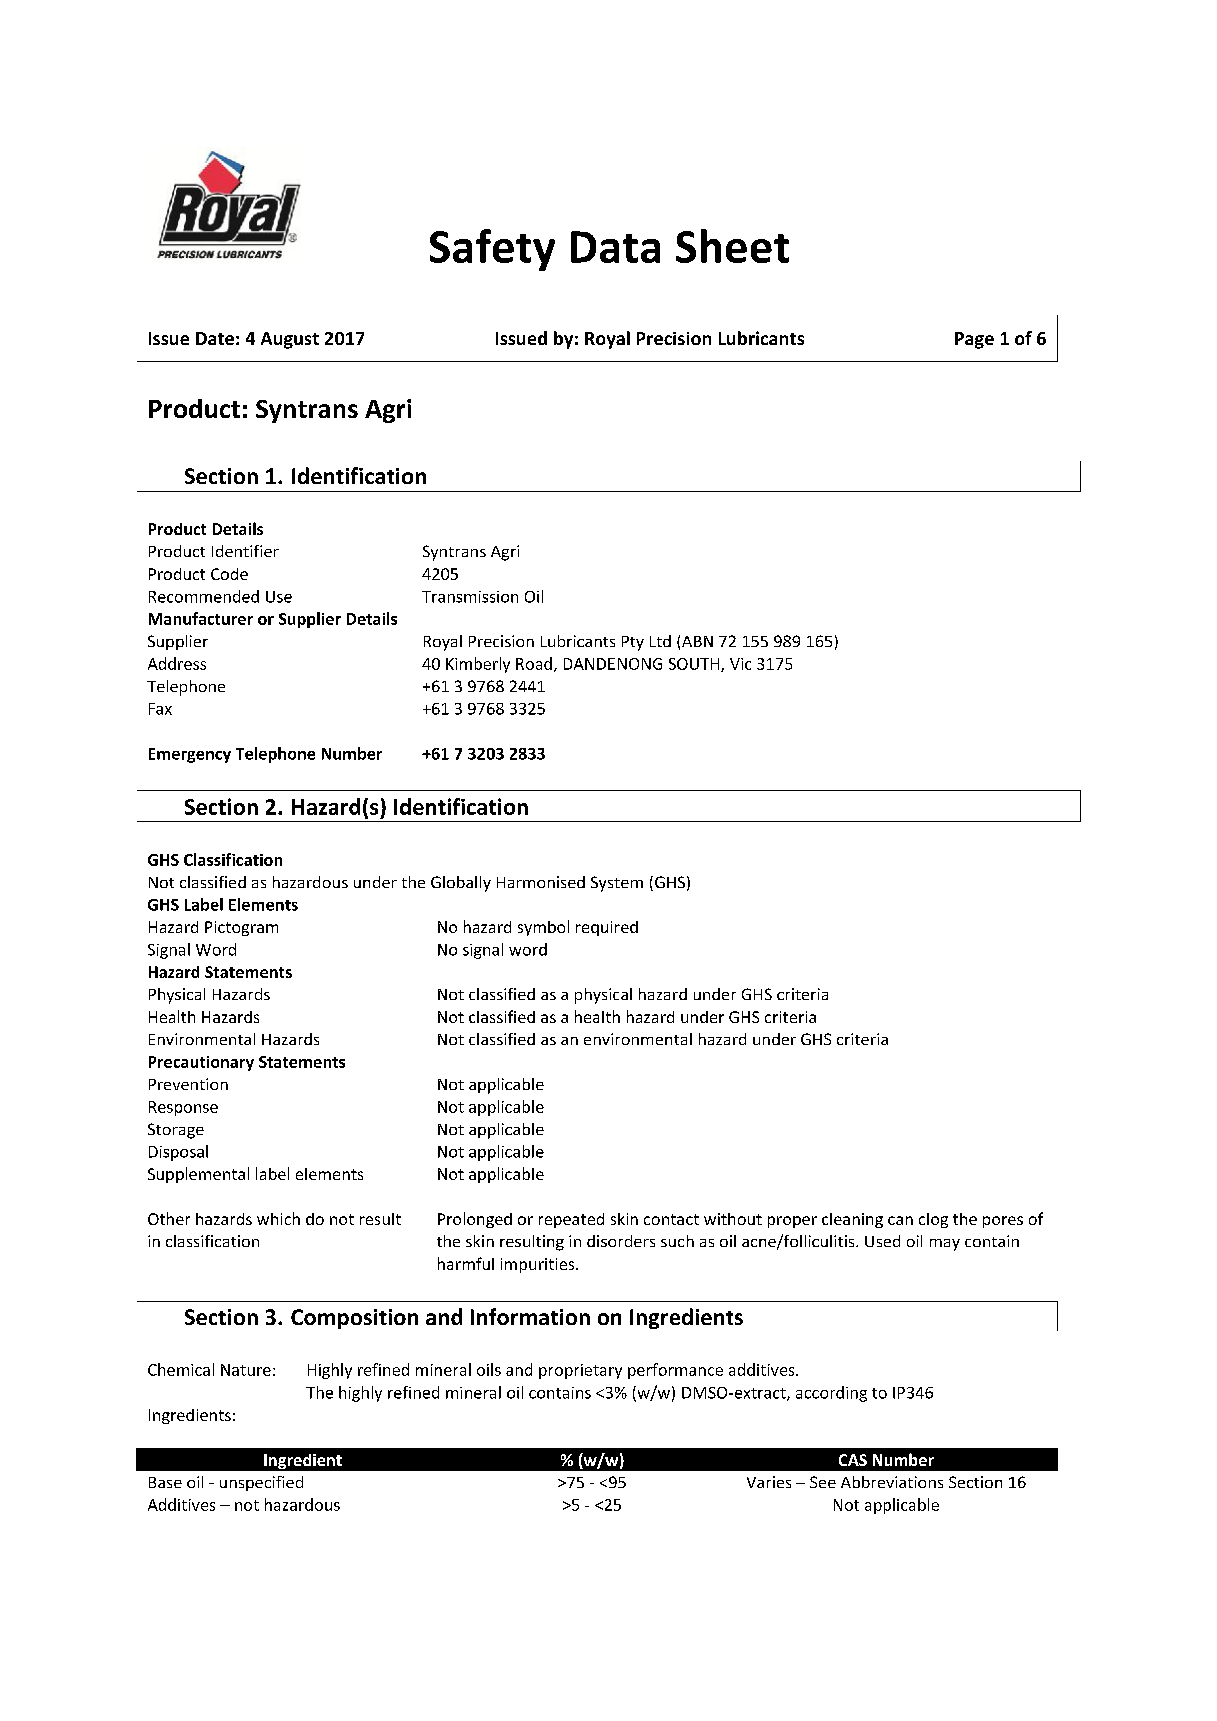  Describe the element at coordinates (607, 928) in the screenshot. I see `required` at that location.
